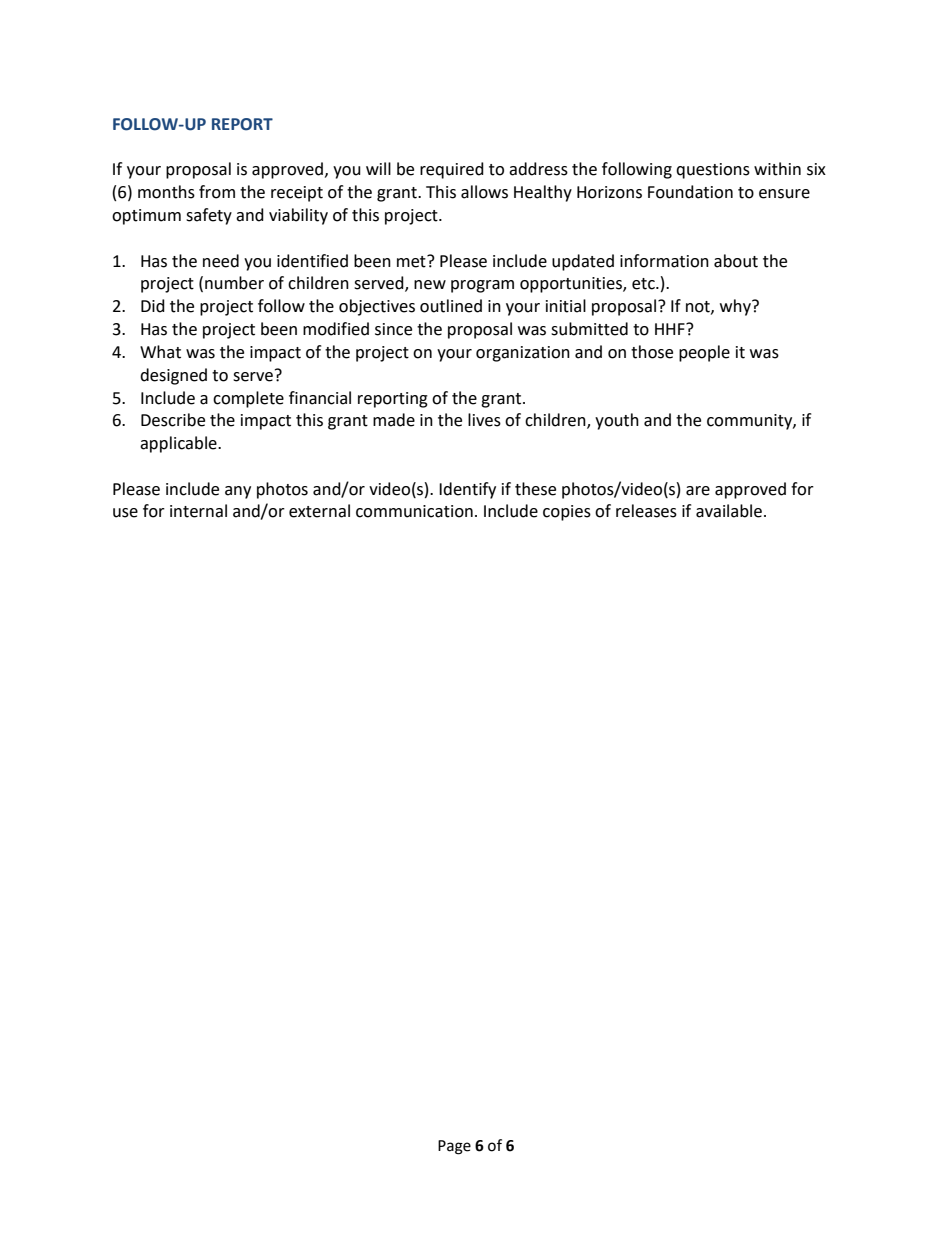  I want to click on questions, so click(713, 171).
